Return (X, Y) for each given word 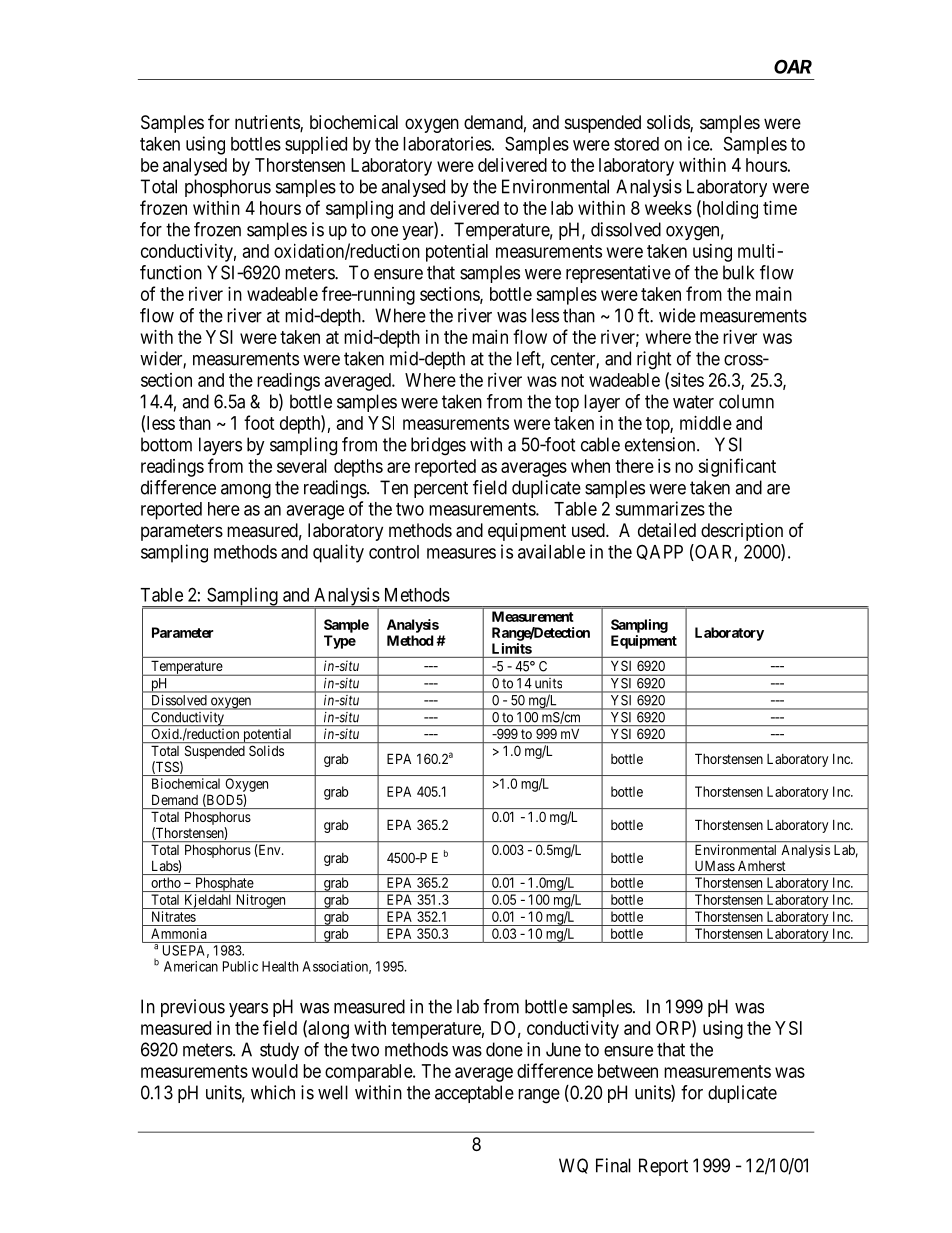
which (273, 1092)
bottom (166, 444)
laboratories (447, 143)
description (742, 532)
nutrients (268, 123)
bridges (438, 446)
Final (613, 1165)
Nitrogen (261, 901)
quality (338, 553)
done (504, 1049)
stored (636, 144)
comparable (369, 1073)
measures (461, 553)
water (693, 402)
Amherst (761, 866)
